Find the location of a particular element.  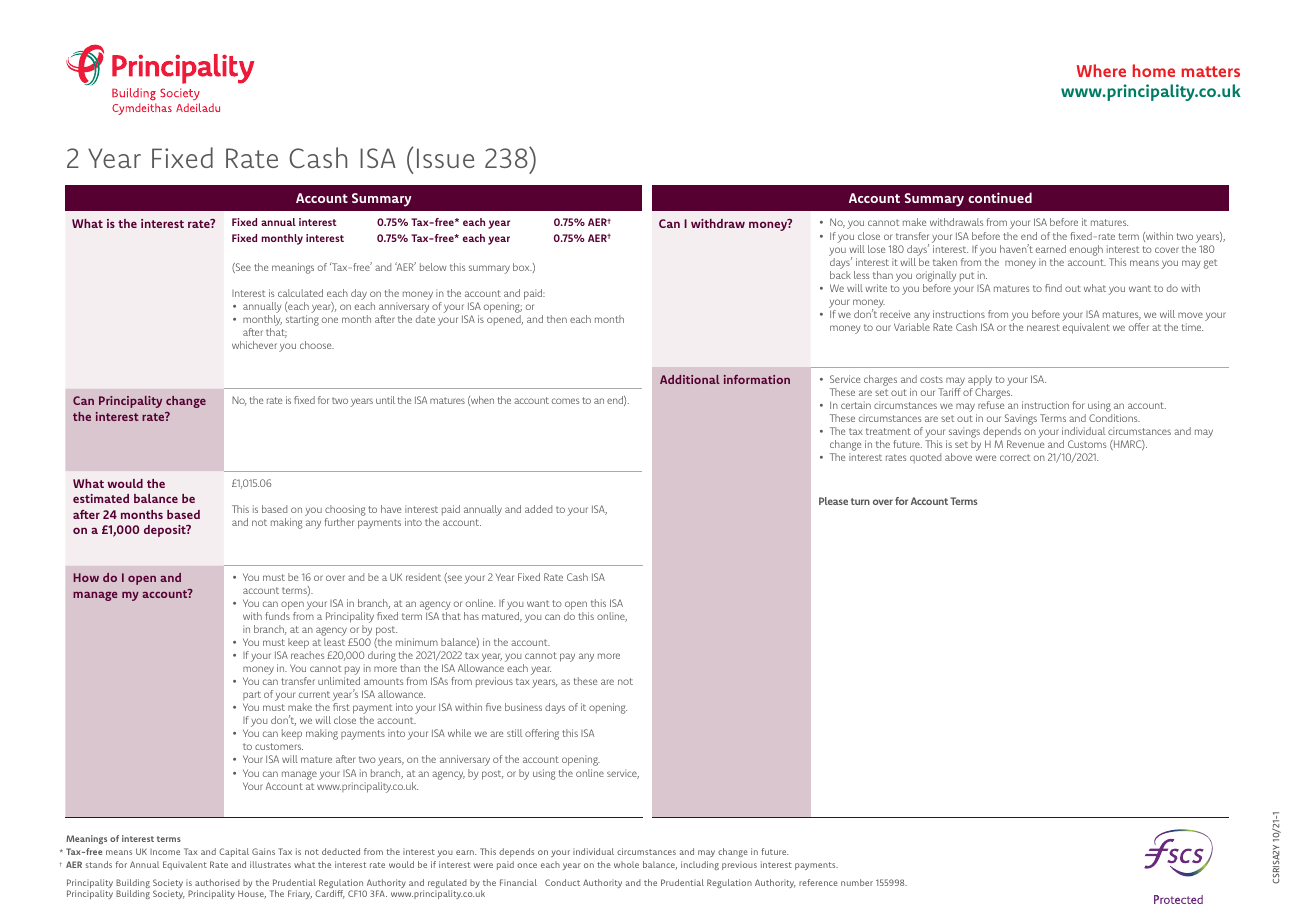

turn is located at coordinates (860, 501).
